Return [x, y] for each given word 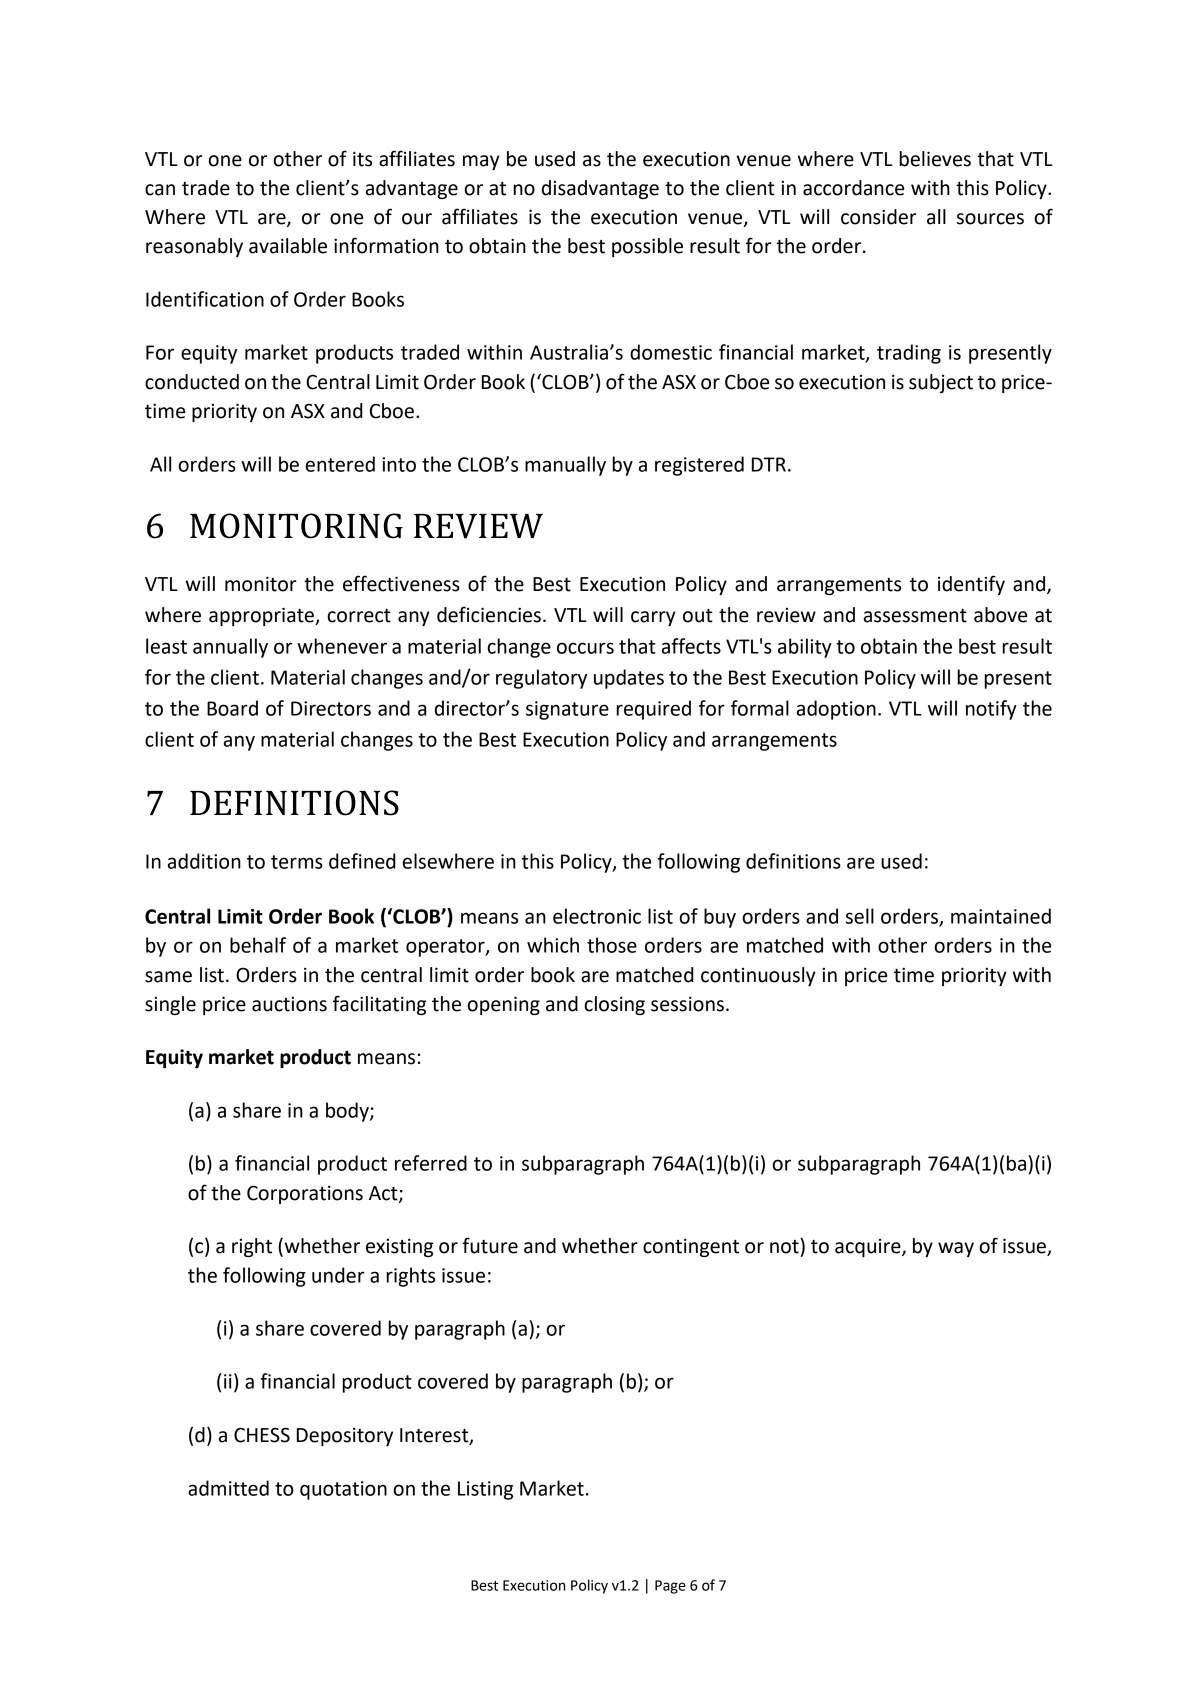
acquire [869, 1248]
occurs [585, 648]
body [348, 1112]
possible [647, 247]
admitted [228, 1488]
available [288, 246]
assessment [915, 616]
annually [230, 648]
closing [614, 1005]
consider [879, 217]
